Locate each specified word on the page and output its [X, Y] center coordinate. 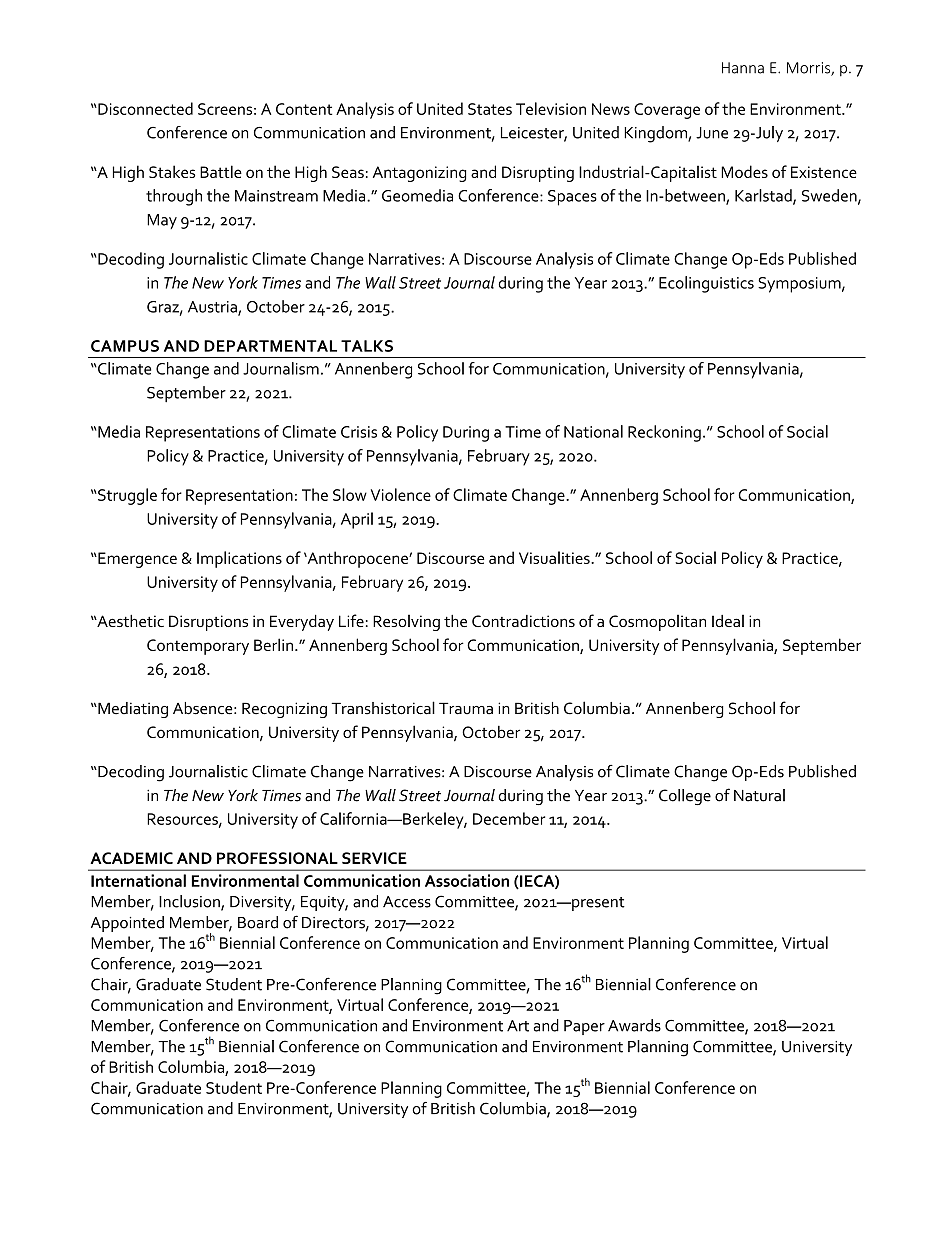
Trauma [466, 708]
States [490, 109]
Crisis [359, 432]
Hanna [743, 68]
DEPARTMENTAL [270, 346]
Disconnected [144, 108]
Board [258, 922]
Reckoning [664, 433]
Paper [584, 1027]
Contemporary [198, 647]
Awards [634, 1025]
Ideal [728, 621]
